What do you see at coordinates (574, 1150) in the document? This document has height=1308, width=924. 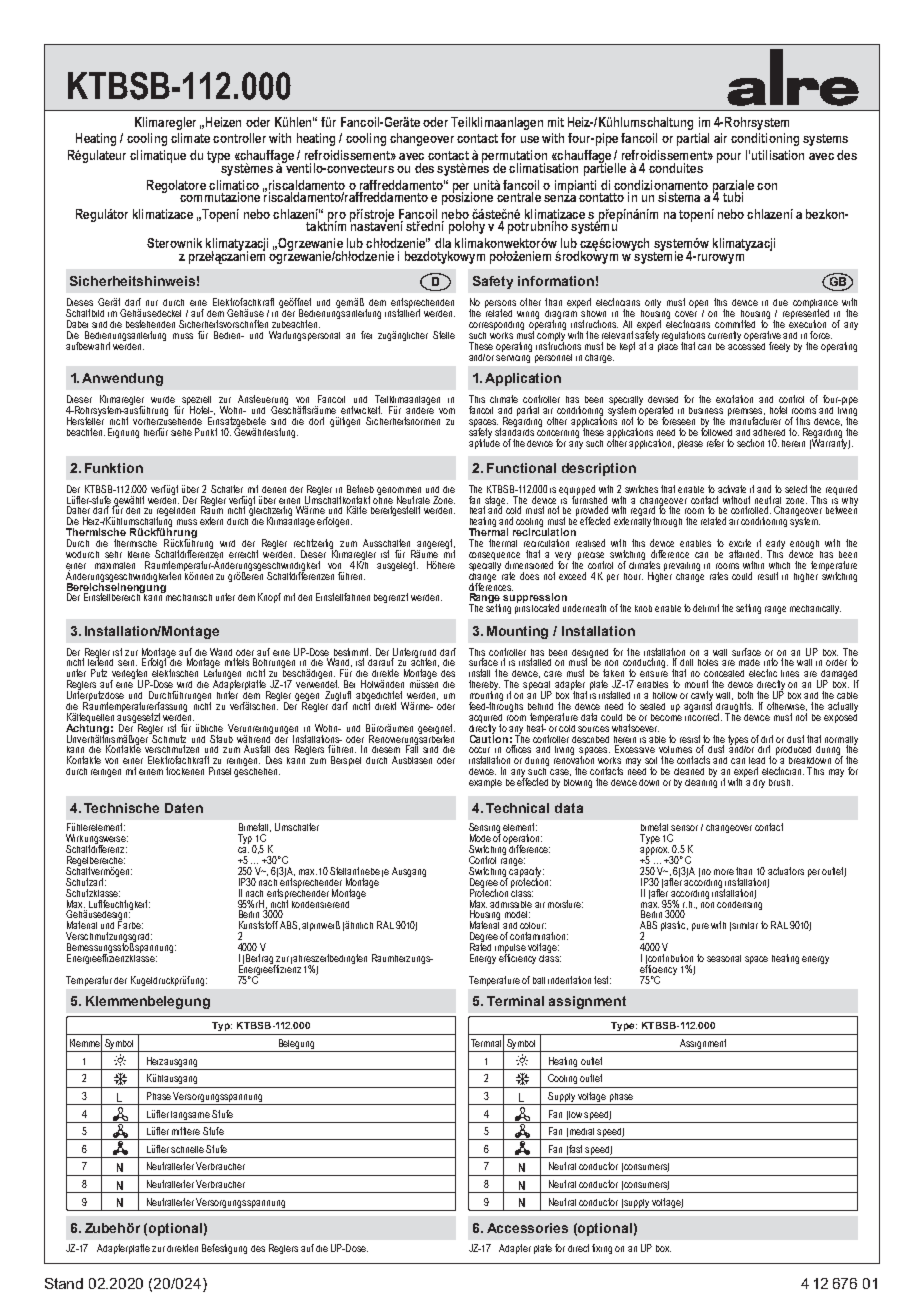 I see `fast` at bounding box center [574, 1150].
